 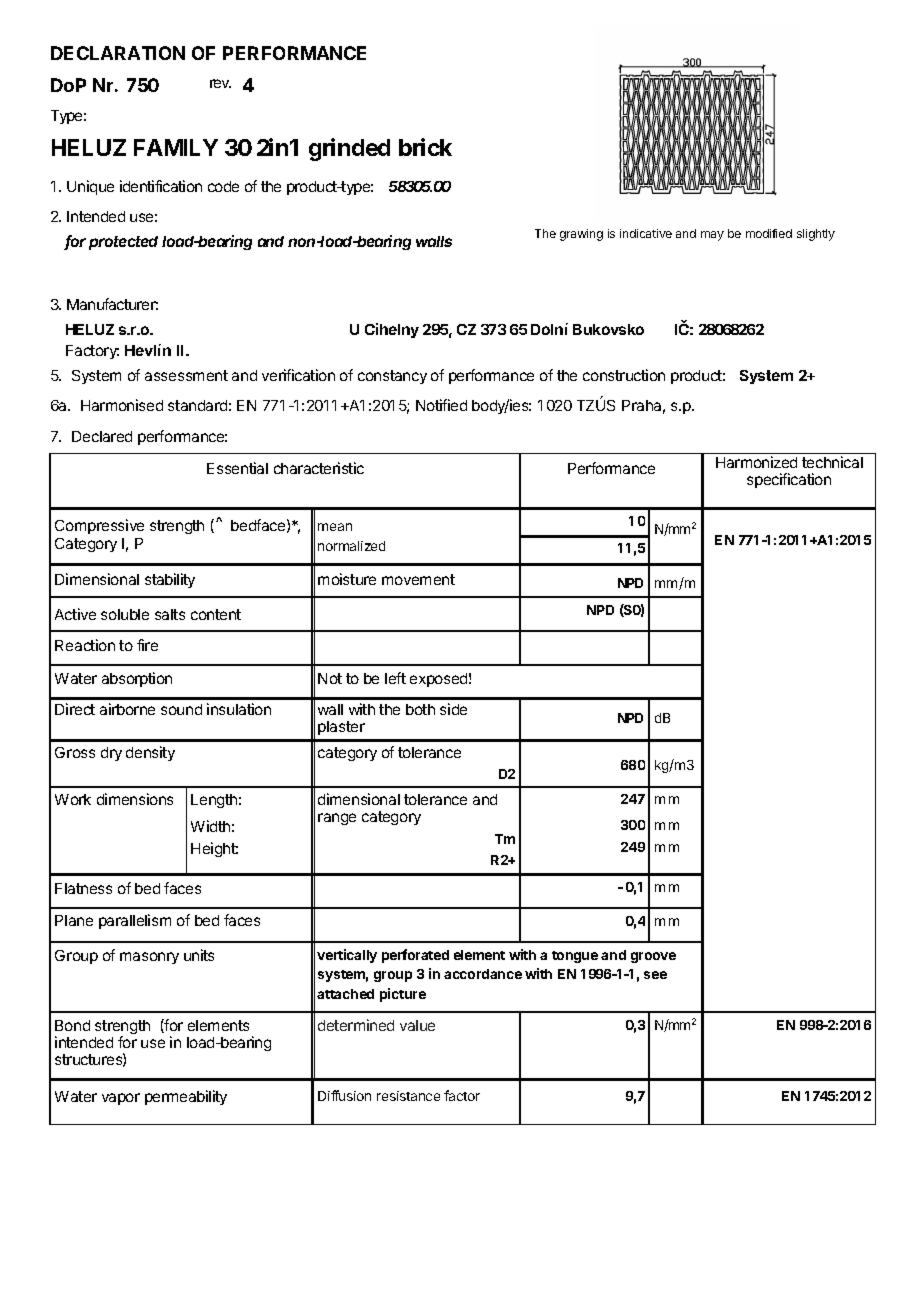 I want to click on permeability, so click(x=186, y=1097).
